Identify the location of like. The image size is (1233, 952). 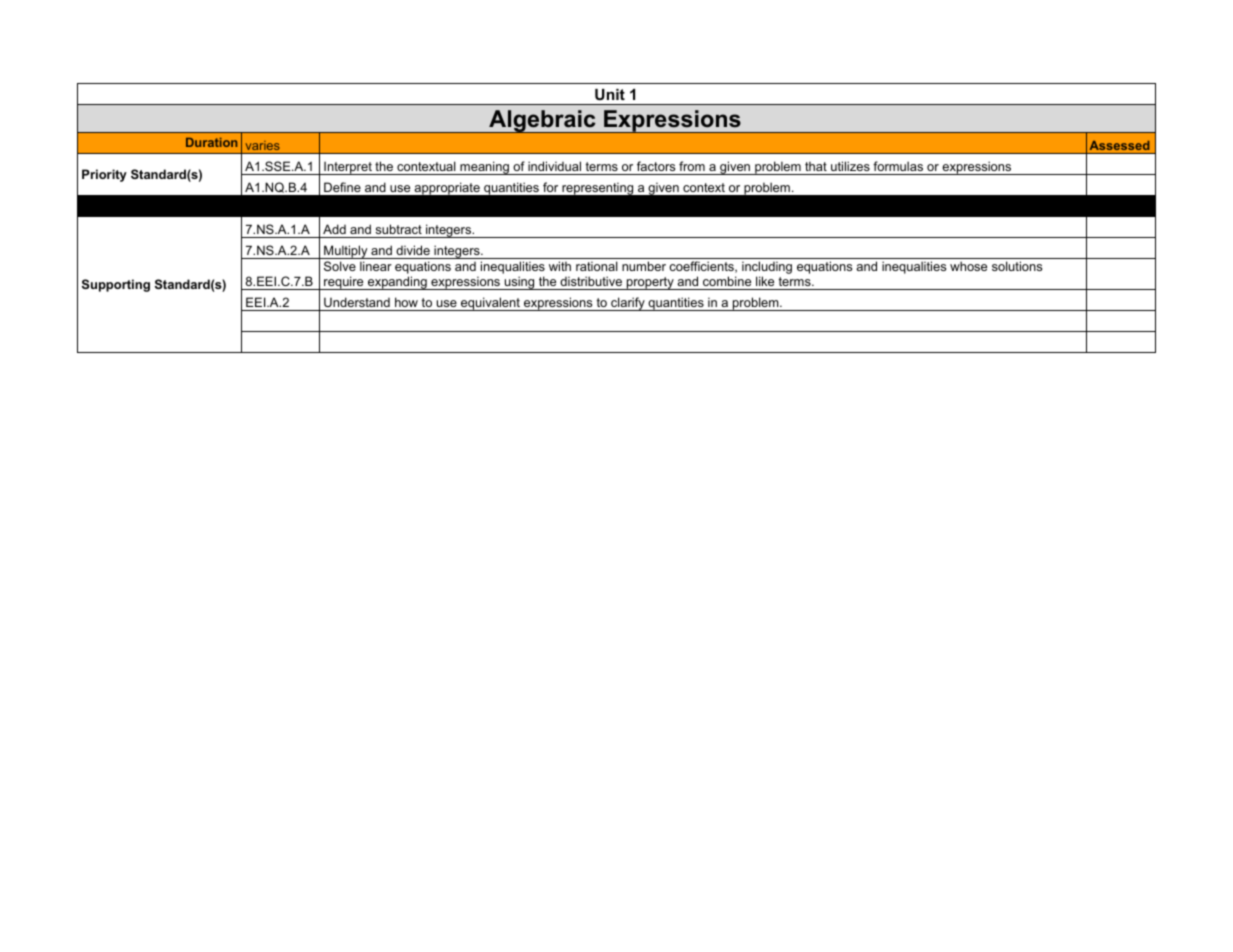
(765, 281).
